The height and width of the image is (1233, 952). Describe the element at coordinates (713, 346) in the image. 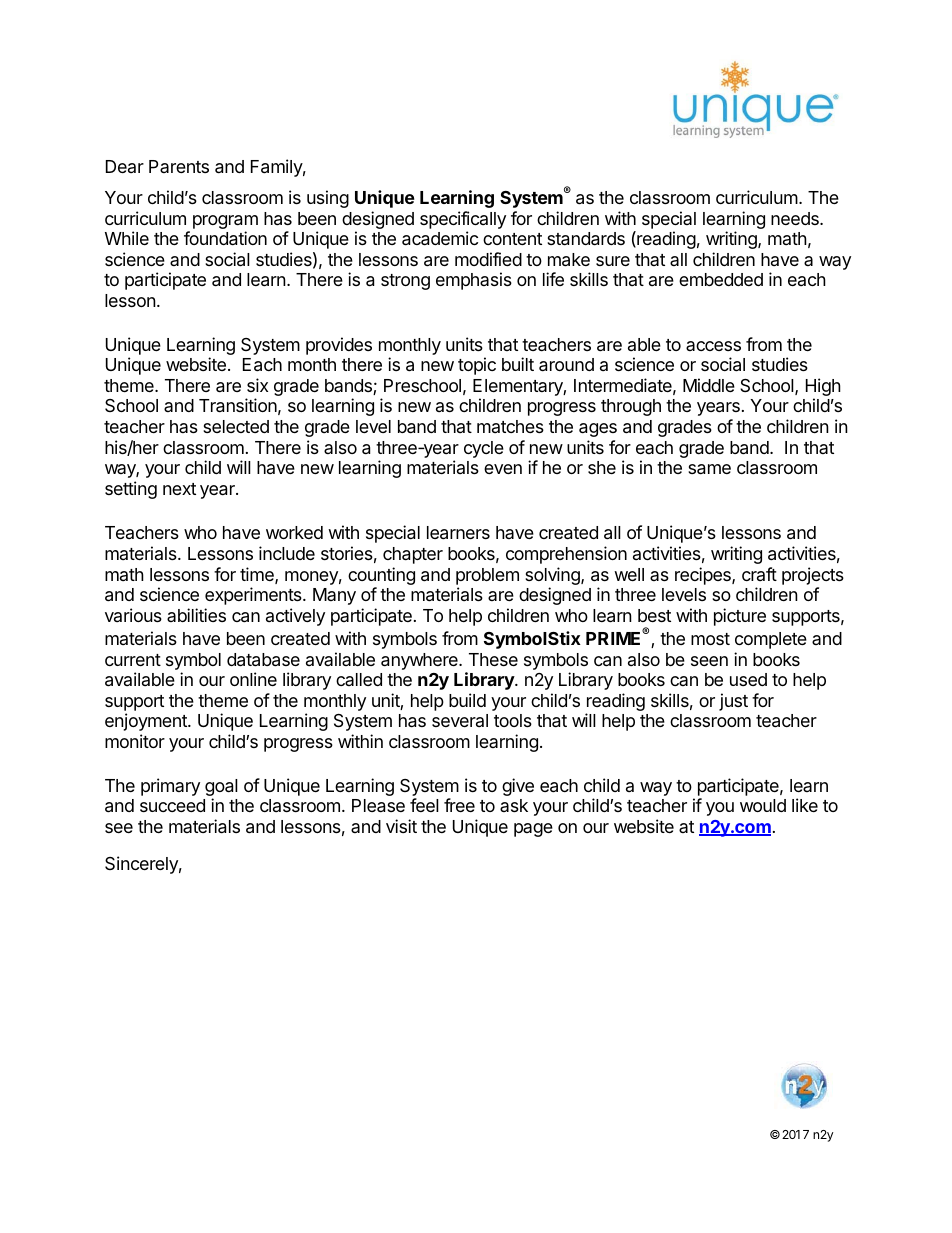

I see `access` at that location.
